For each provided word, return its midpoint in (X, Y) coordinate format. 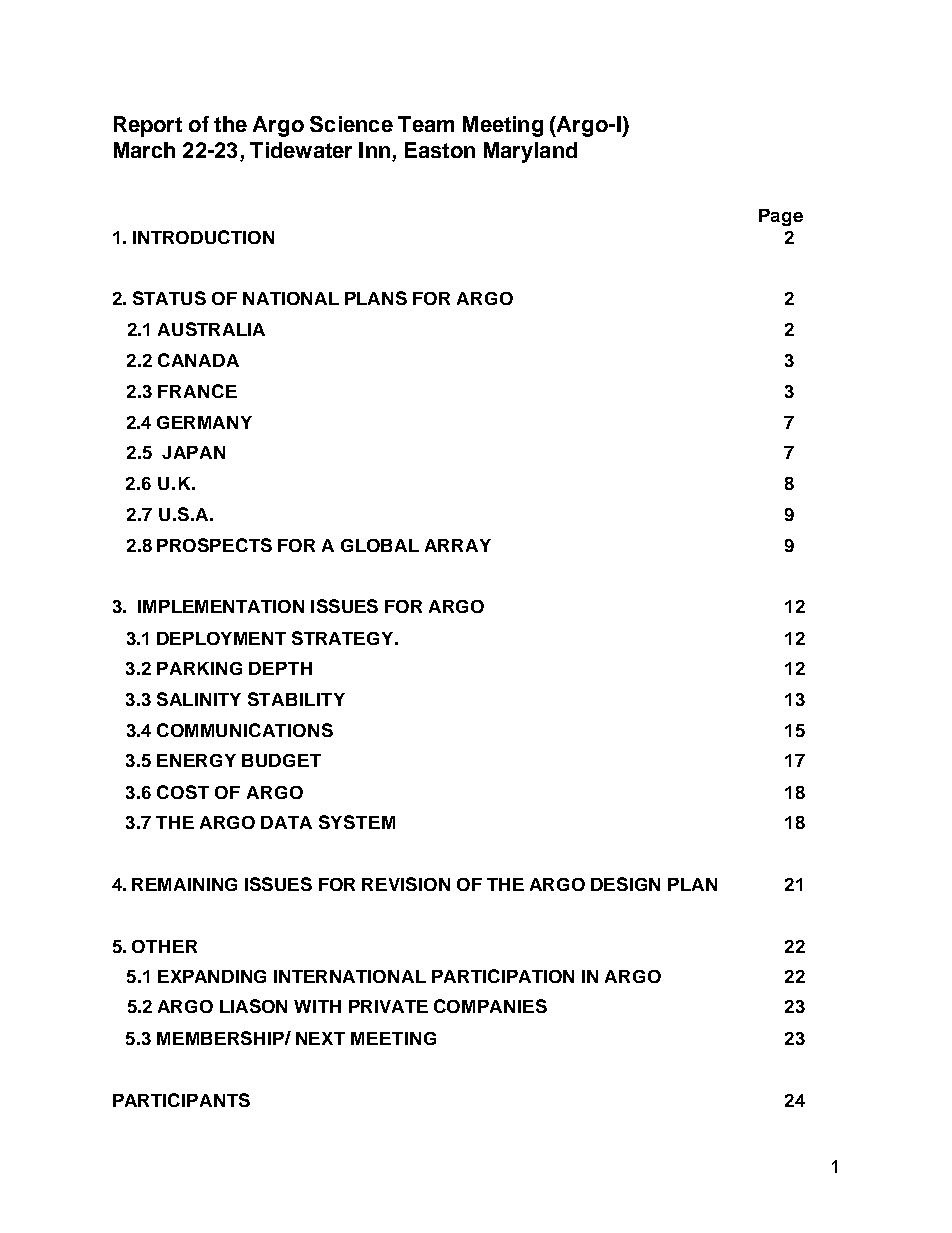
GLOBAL (380, 545)
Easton (440, 150)
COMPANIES (490, 1006)
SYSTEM (357, 822)
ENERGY (196, 760)
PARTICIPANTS (181, 1100)
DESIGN (625, 884)
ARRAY (458, 545)
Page (781, 217)
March (144, 150)
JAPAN (193, 452)
